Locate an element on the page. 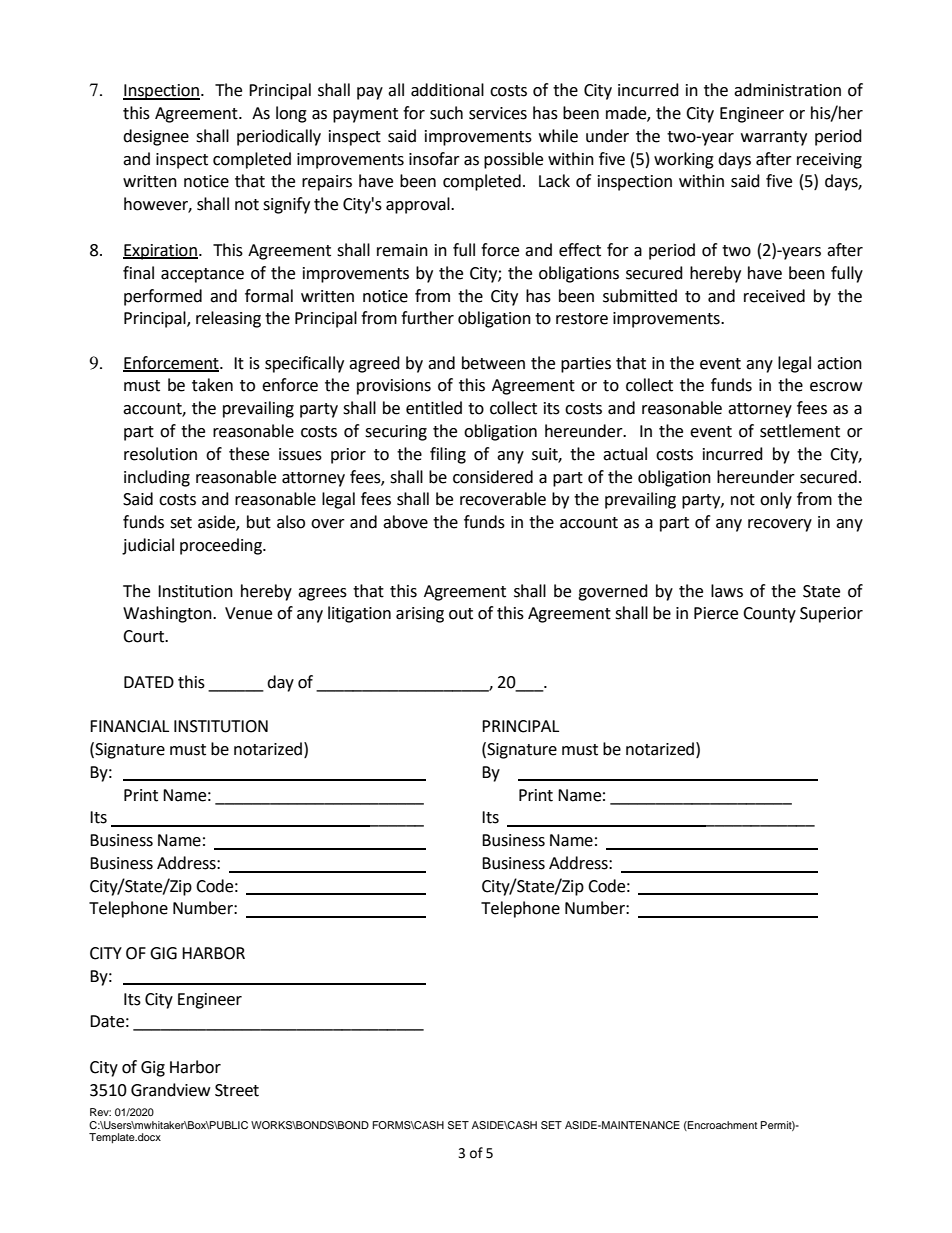 The width and height of the page is (952, 1233). out is located at coordinates (461, 614).
